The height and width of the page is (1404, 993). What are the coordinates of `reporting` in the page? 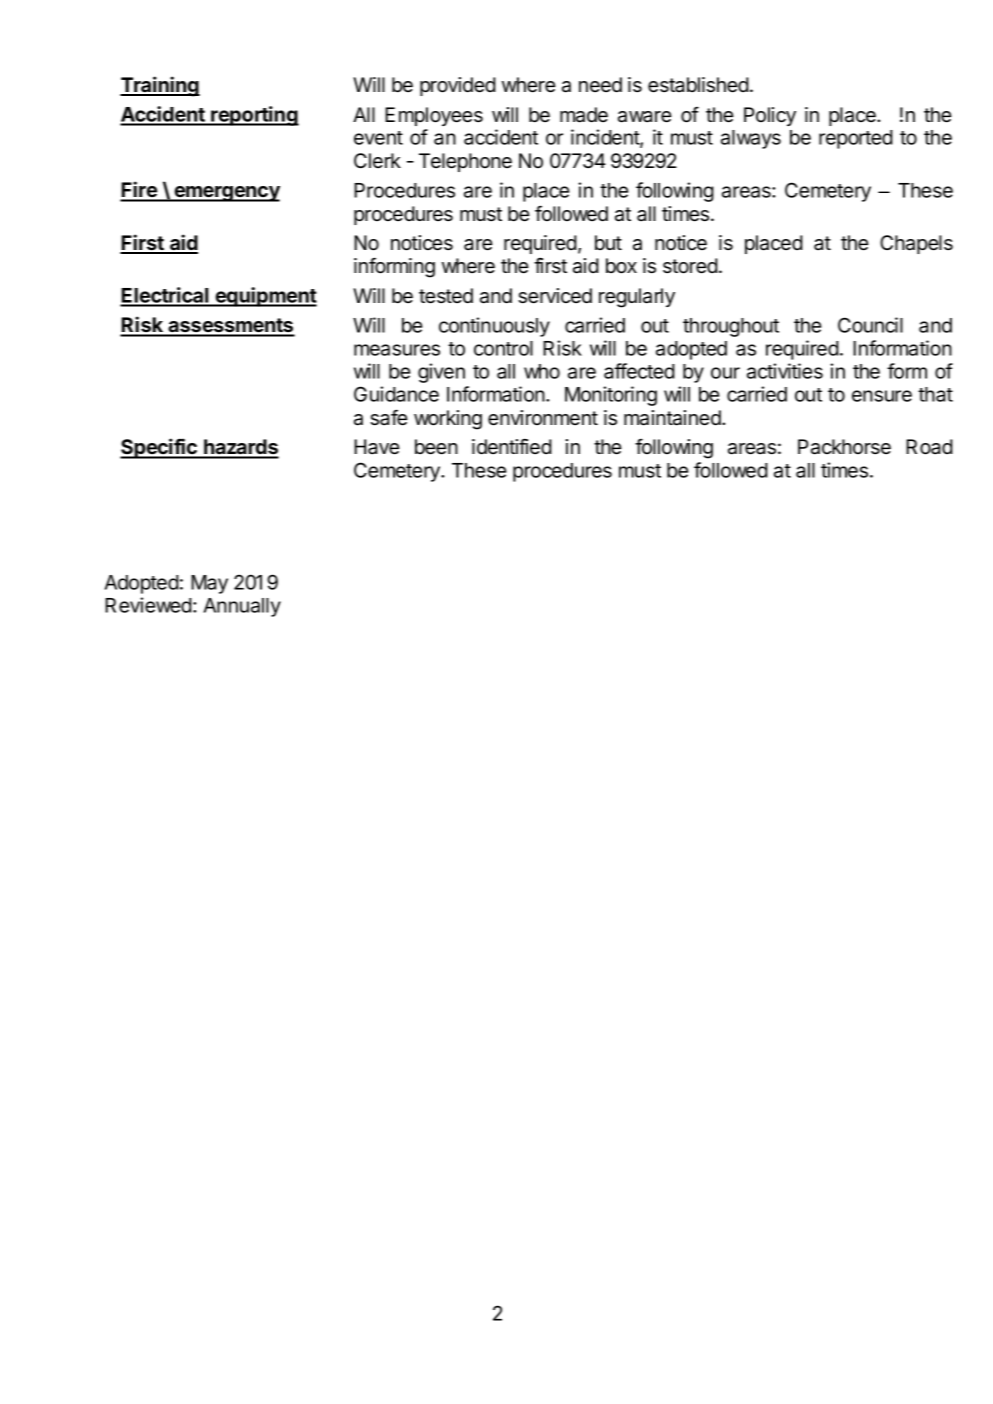 It's located at (254, 116).
